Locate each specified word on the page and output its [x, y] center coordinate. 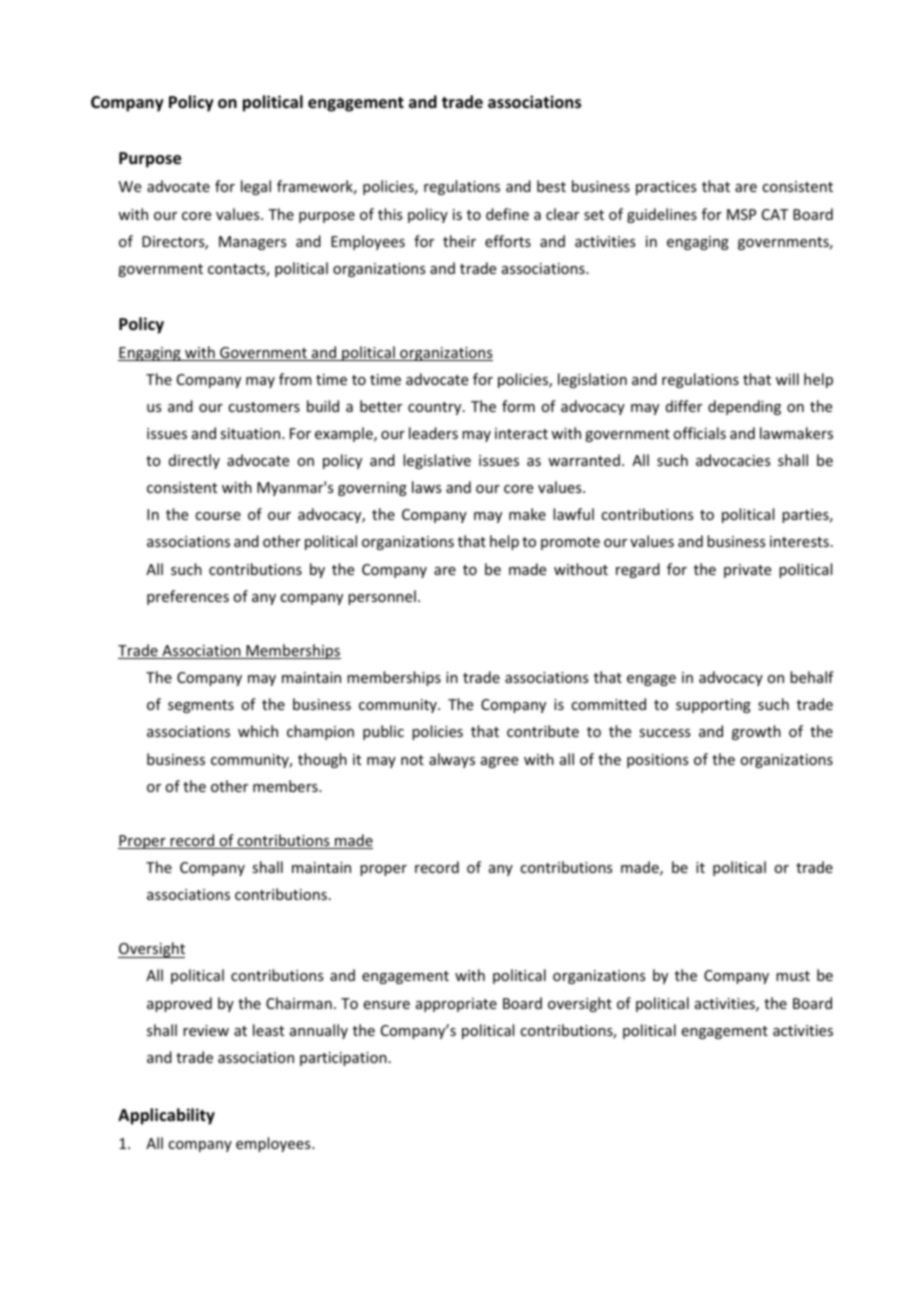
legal [256, 187]
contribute [543, 731]
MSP [741, 214]
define [507, 214]
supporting [713, 706]
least [268, 1030]
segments [201, 706]
